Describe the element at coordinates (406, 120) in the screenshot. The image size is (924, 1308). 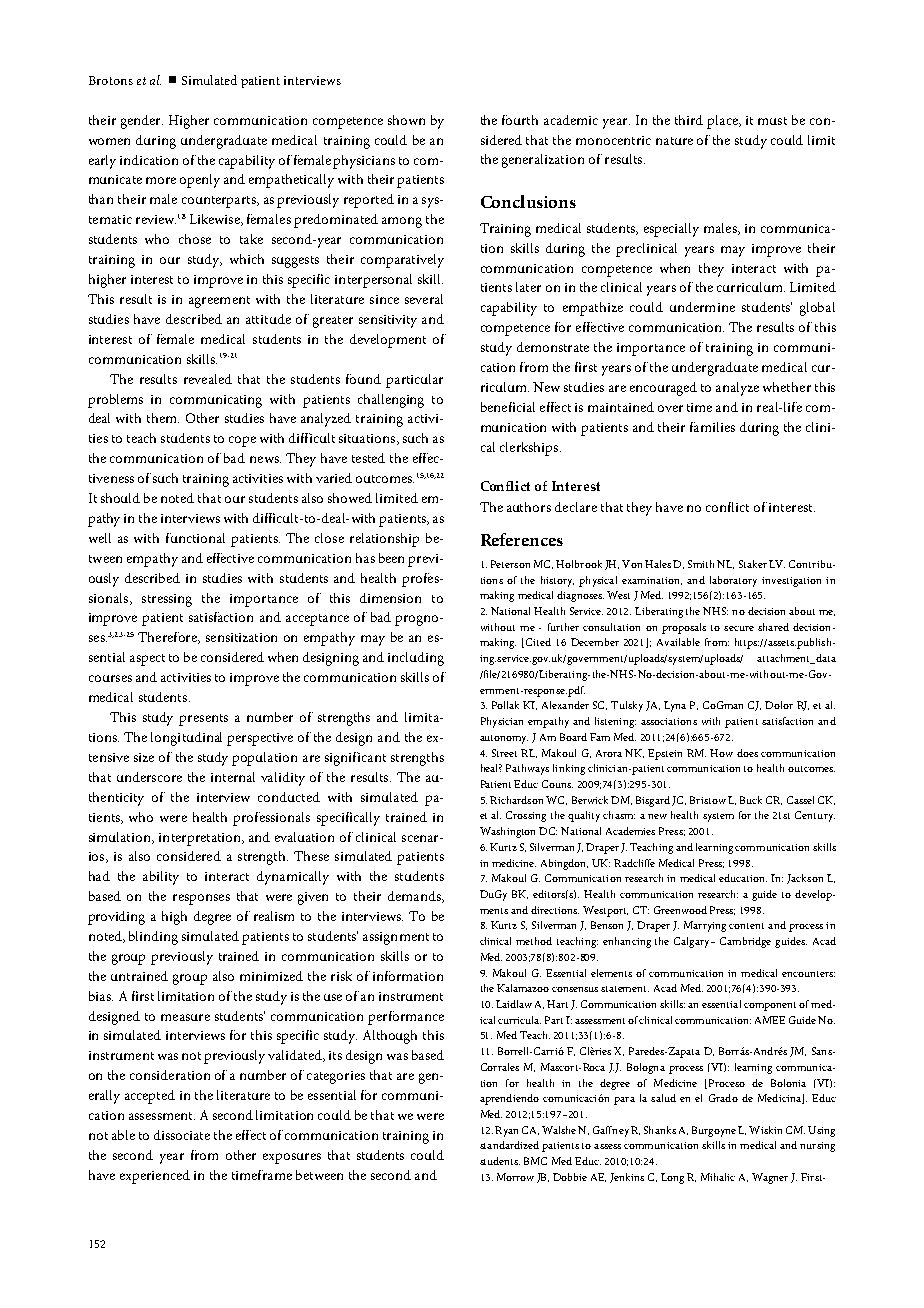
I see `shown` at that location.
